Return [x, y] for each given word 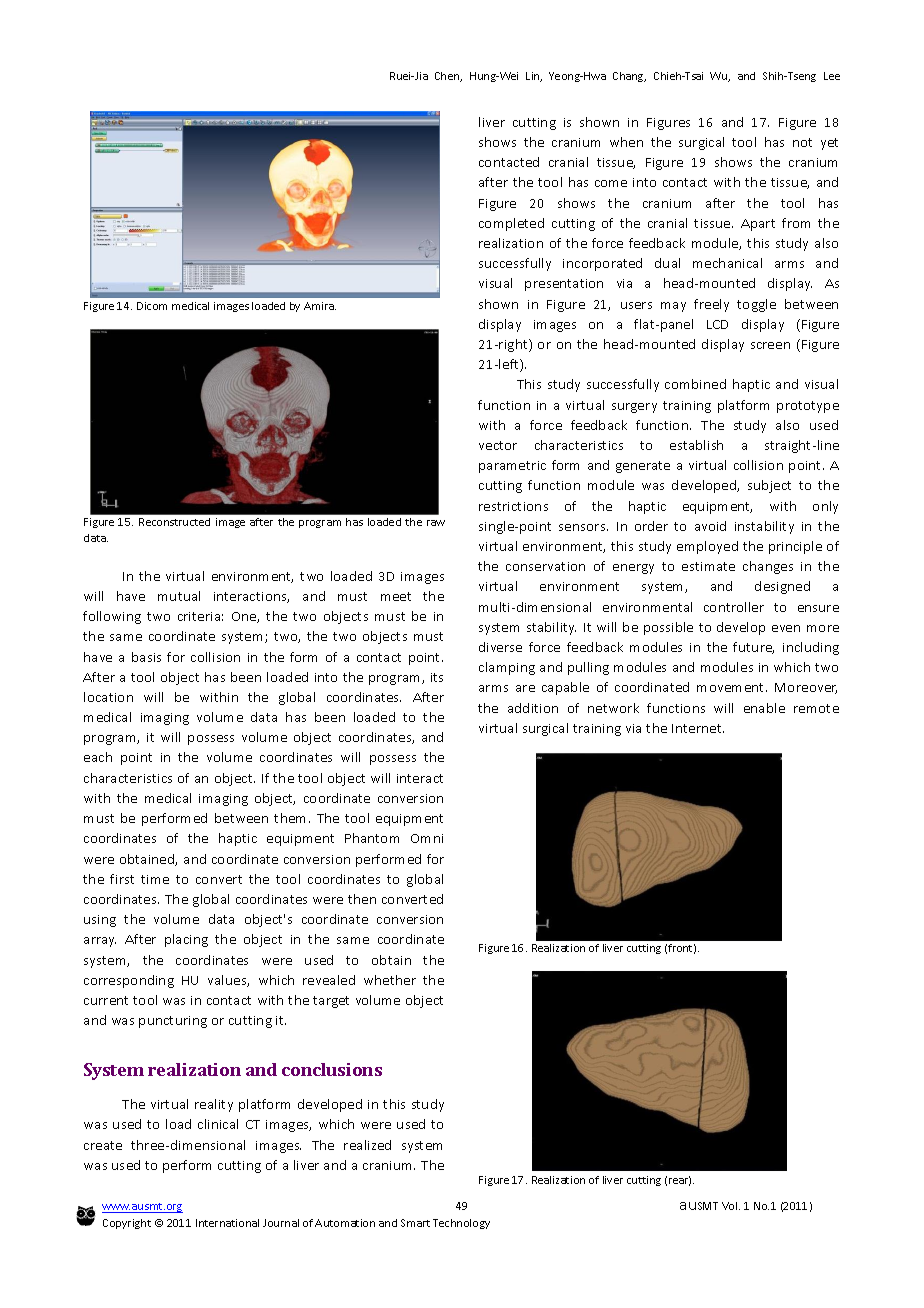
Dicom [152, 306]
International [227, 1223]
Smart [415, 1223]
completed [511, 224]
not [802, 142]
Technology [461, 1224]
